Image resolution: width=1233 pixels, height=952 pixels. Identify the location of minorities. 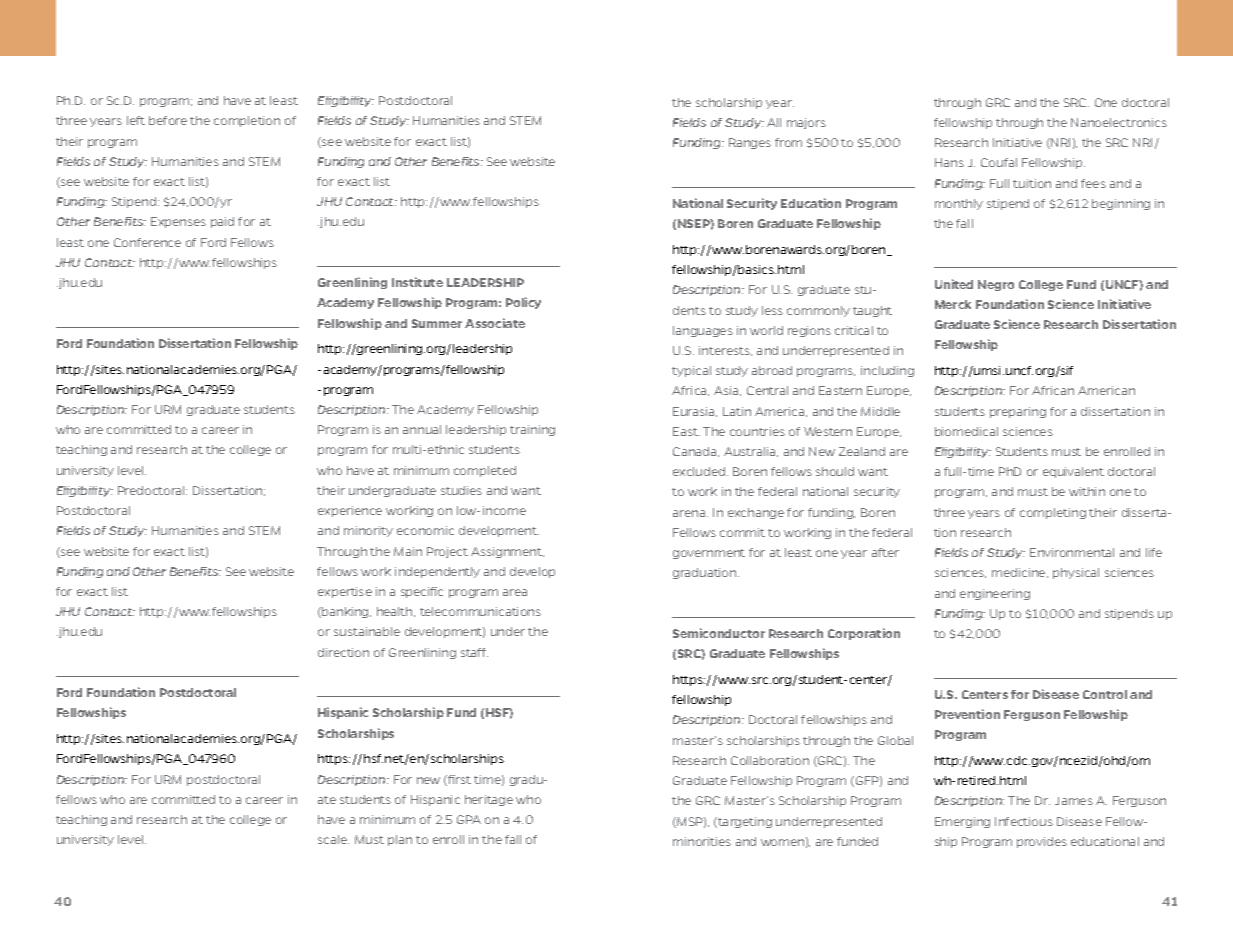
(702, 841).
